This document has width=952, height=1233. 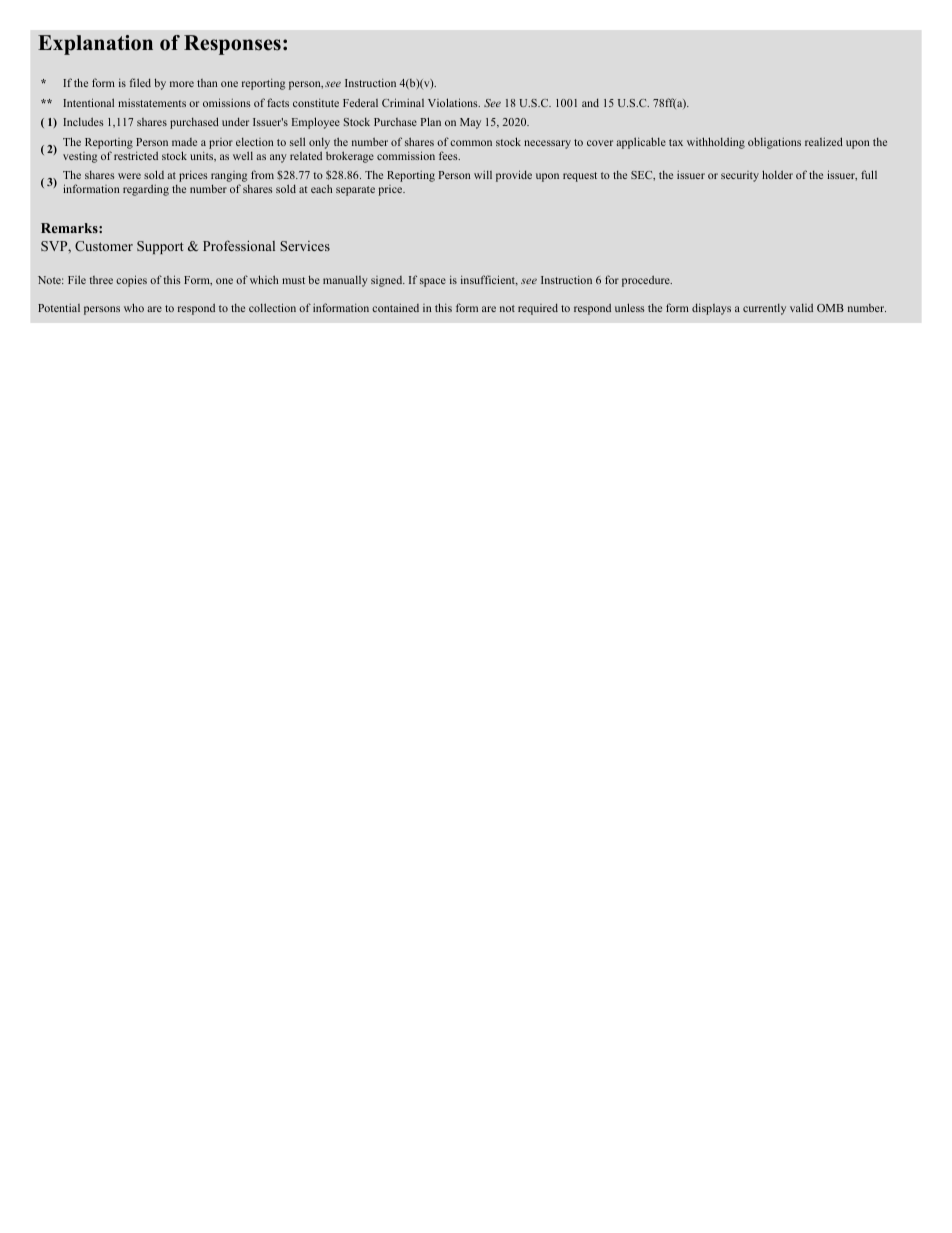 I want to click on separate, so click(x=355, y=191).
